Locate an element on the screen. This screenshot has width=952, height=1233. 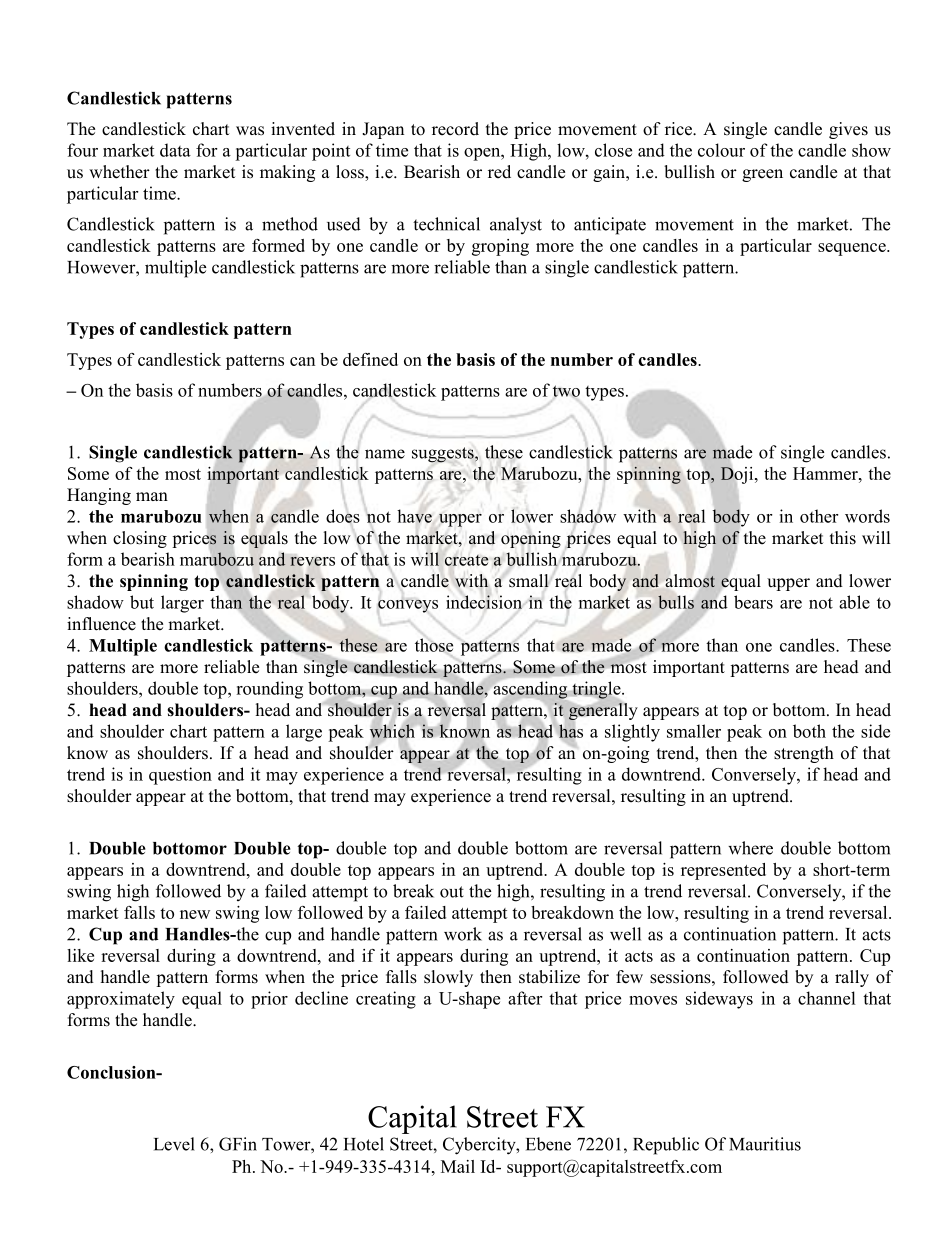
green is located at coordinates (762, 175).
